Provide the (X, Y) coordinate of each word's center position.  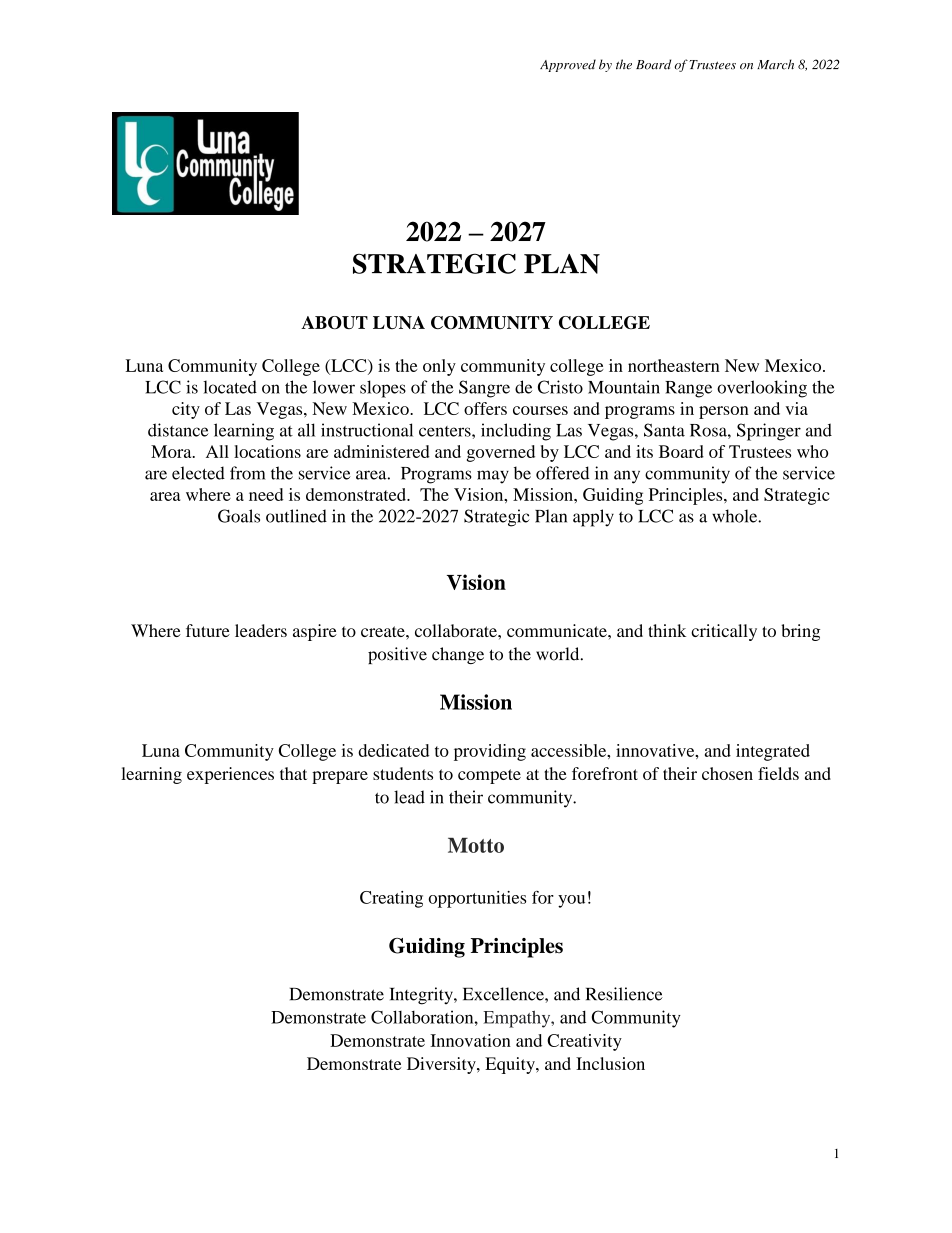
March (775, 64)
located (230, 387)
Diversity (442, 1065)
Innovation (470, 1040)
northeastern (674, 365)
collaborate (457, 630)
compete (489, 776)
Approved (568, 65)
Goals (239, 516)
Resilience (624, 994)
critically (724, 632)
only (439, 367)
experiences (230, 775)
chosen (727, 773)
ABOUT (334, 322)
